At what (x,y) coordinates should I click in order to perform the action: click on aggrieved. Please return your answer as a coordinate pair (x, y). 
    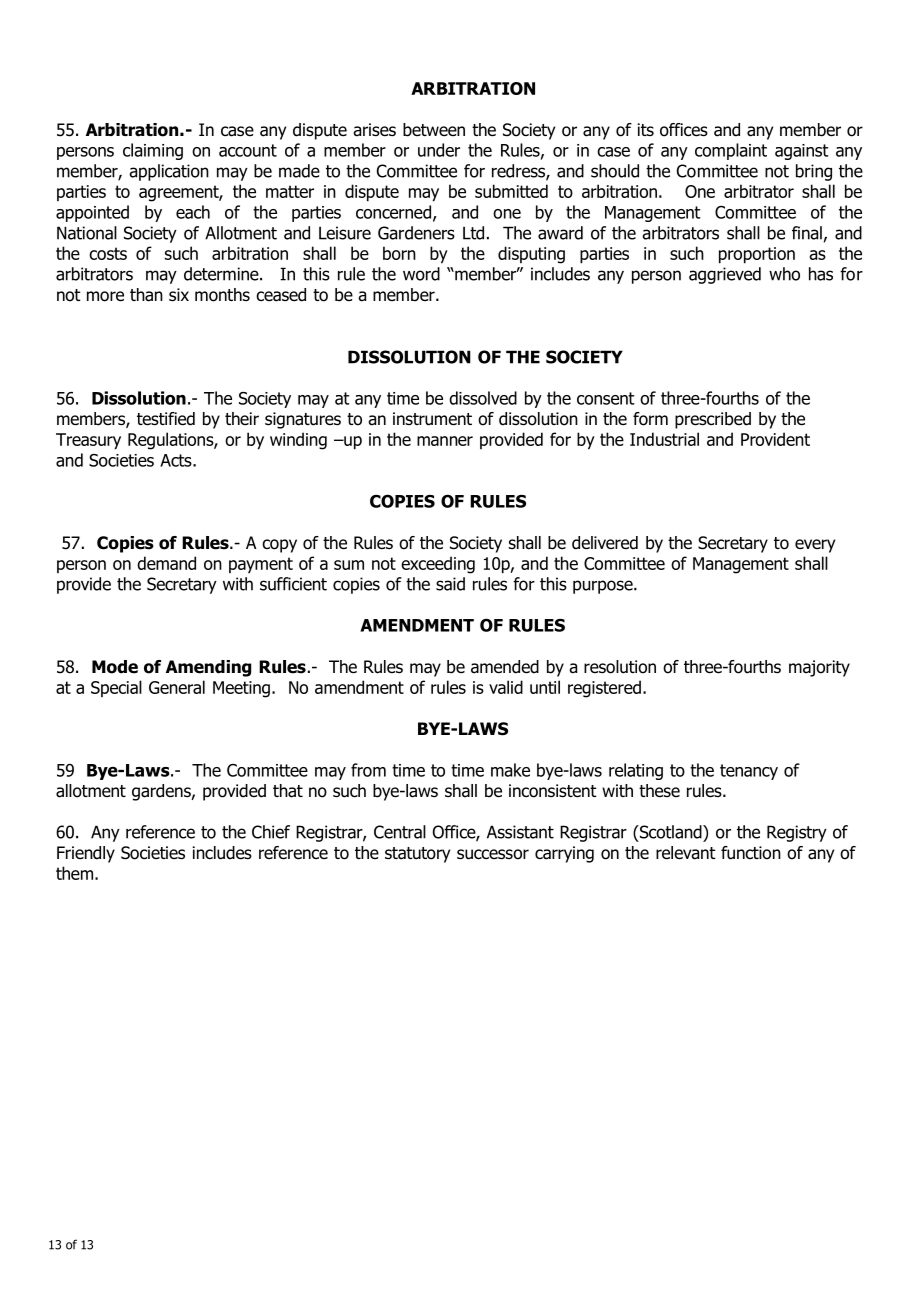
    Looking at the image, I should click on (725, 275).
